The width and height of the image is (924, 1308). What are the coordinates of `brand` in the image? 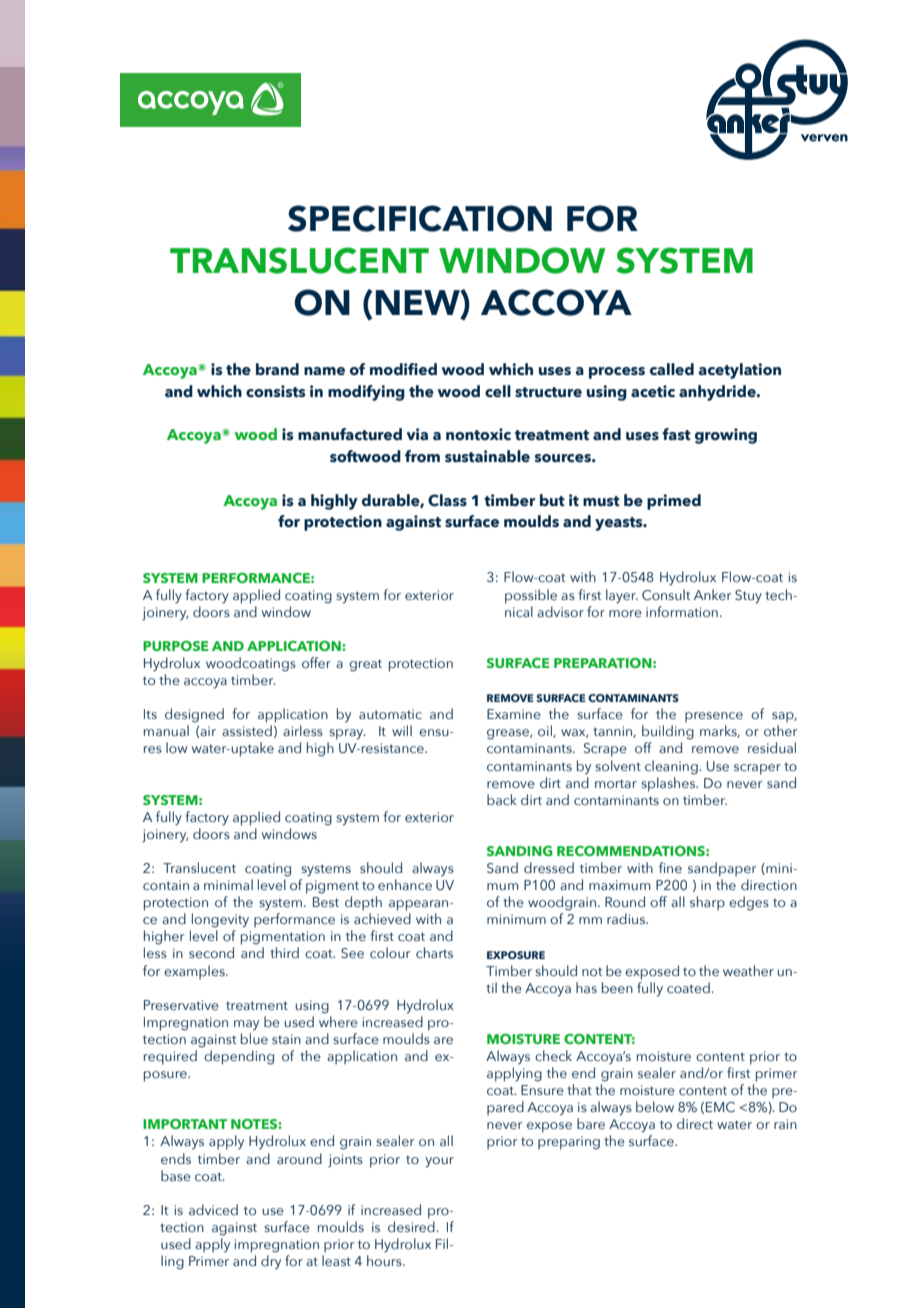 It's located at (277, 369).
